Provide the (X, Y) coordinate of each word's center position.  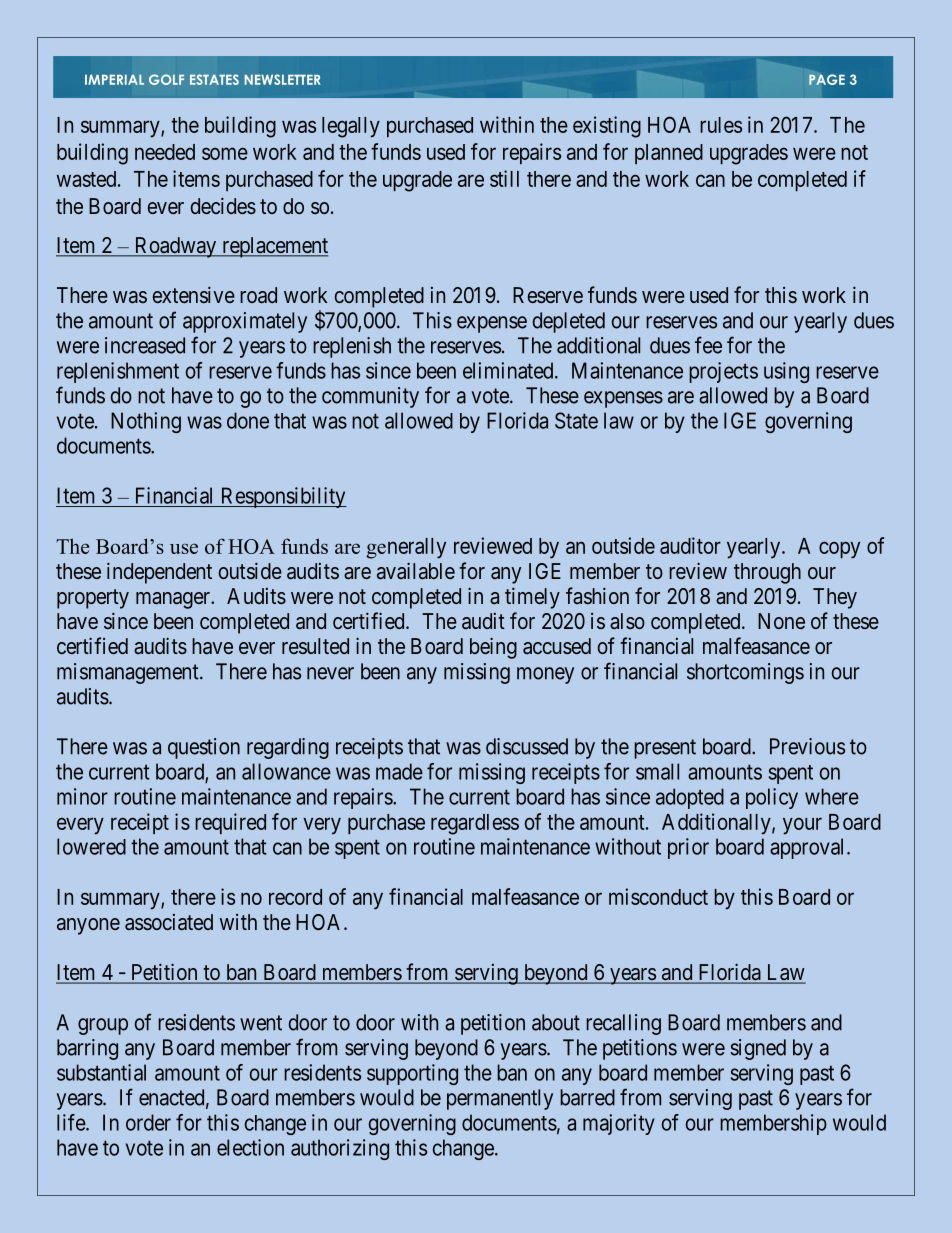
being (493, 648)
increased (145, 345)
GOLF (166, 79)
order (148, 1122)
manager (174, 600)
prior (688, 848)
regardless (475, 824)
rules (721, 125)
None (781, 621)
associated (169, 922)
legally (351, 127)
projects (723, 372)
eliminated (509, 370)
